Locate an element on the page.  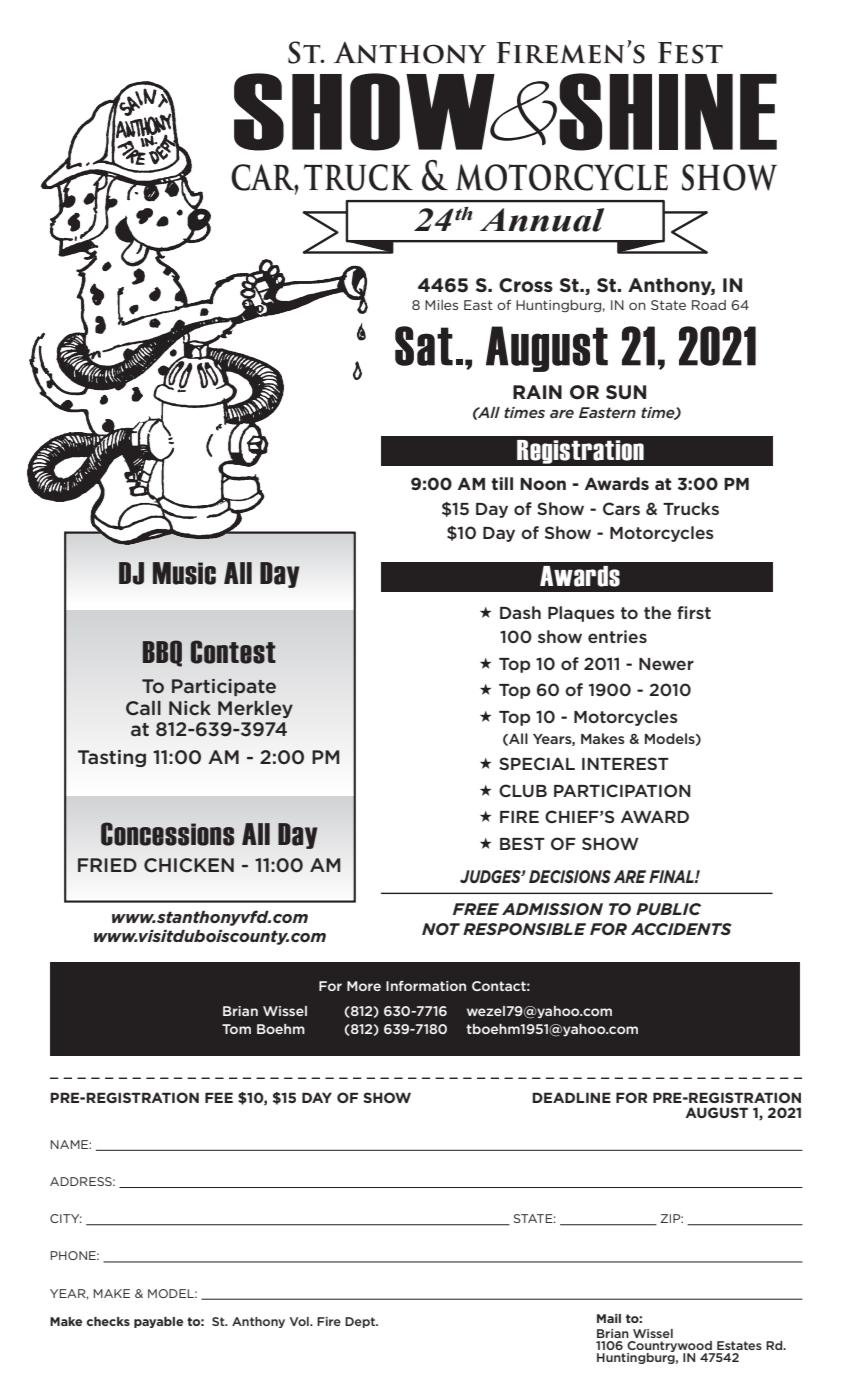
Merkley is located at coordinates (255, 709).
